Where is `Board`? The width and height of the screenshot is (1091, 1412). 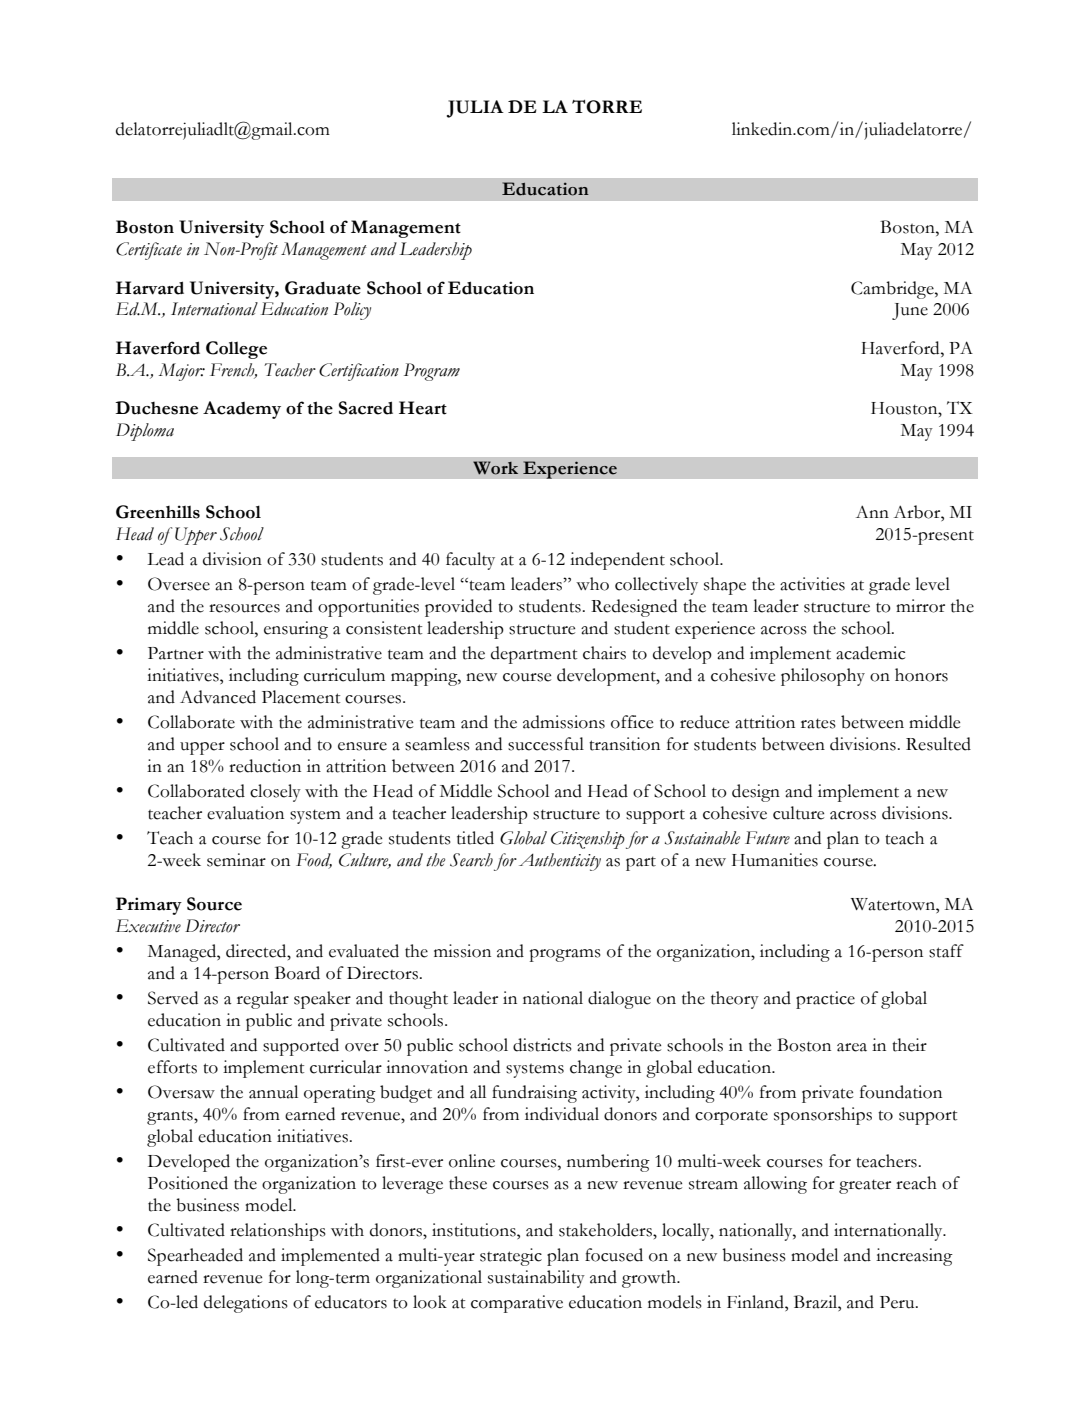 Board is located at coordinates (297, 973).
